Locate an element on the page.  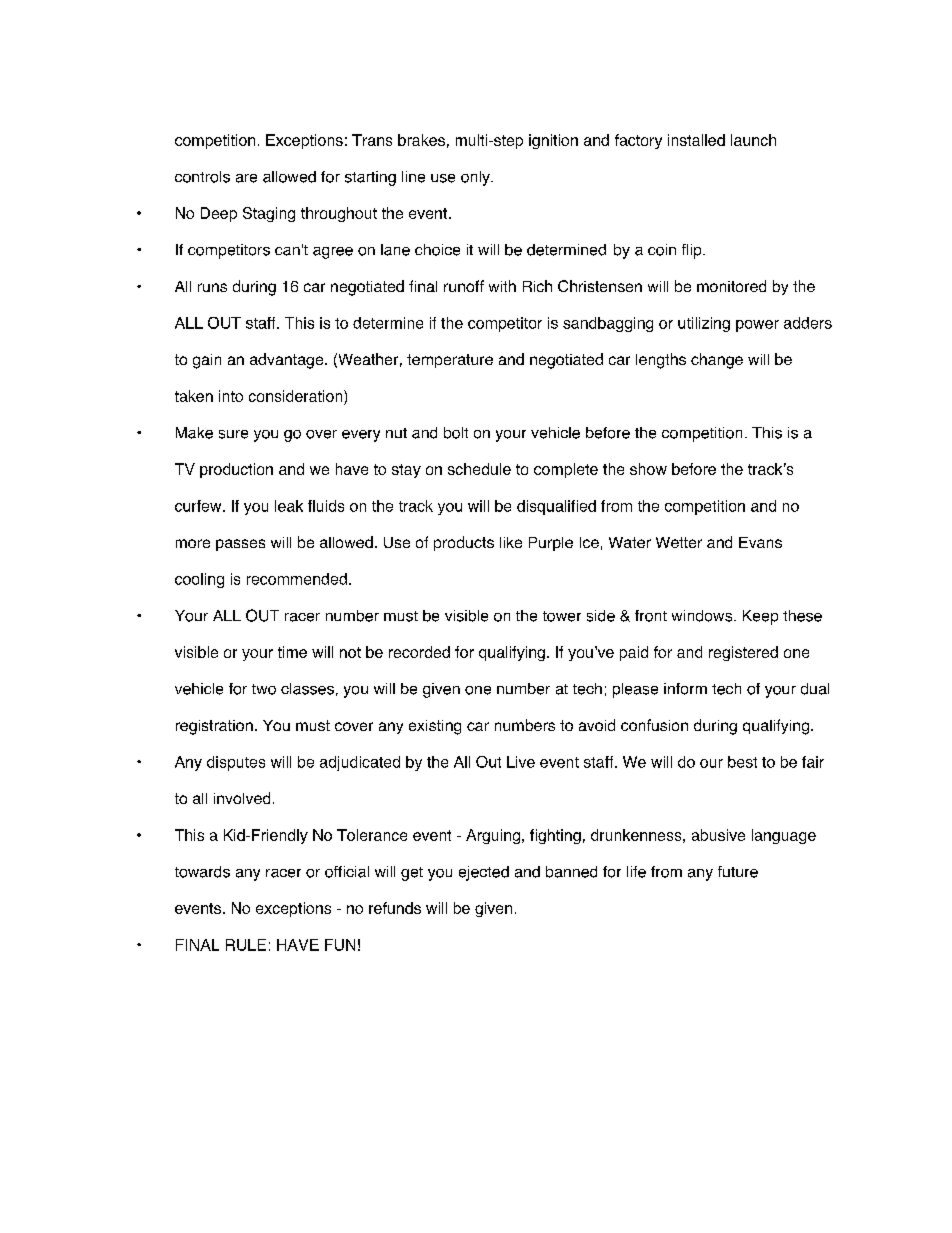
Evans is located at coordinates (760, 542).
